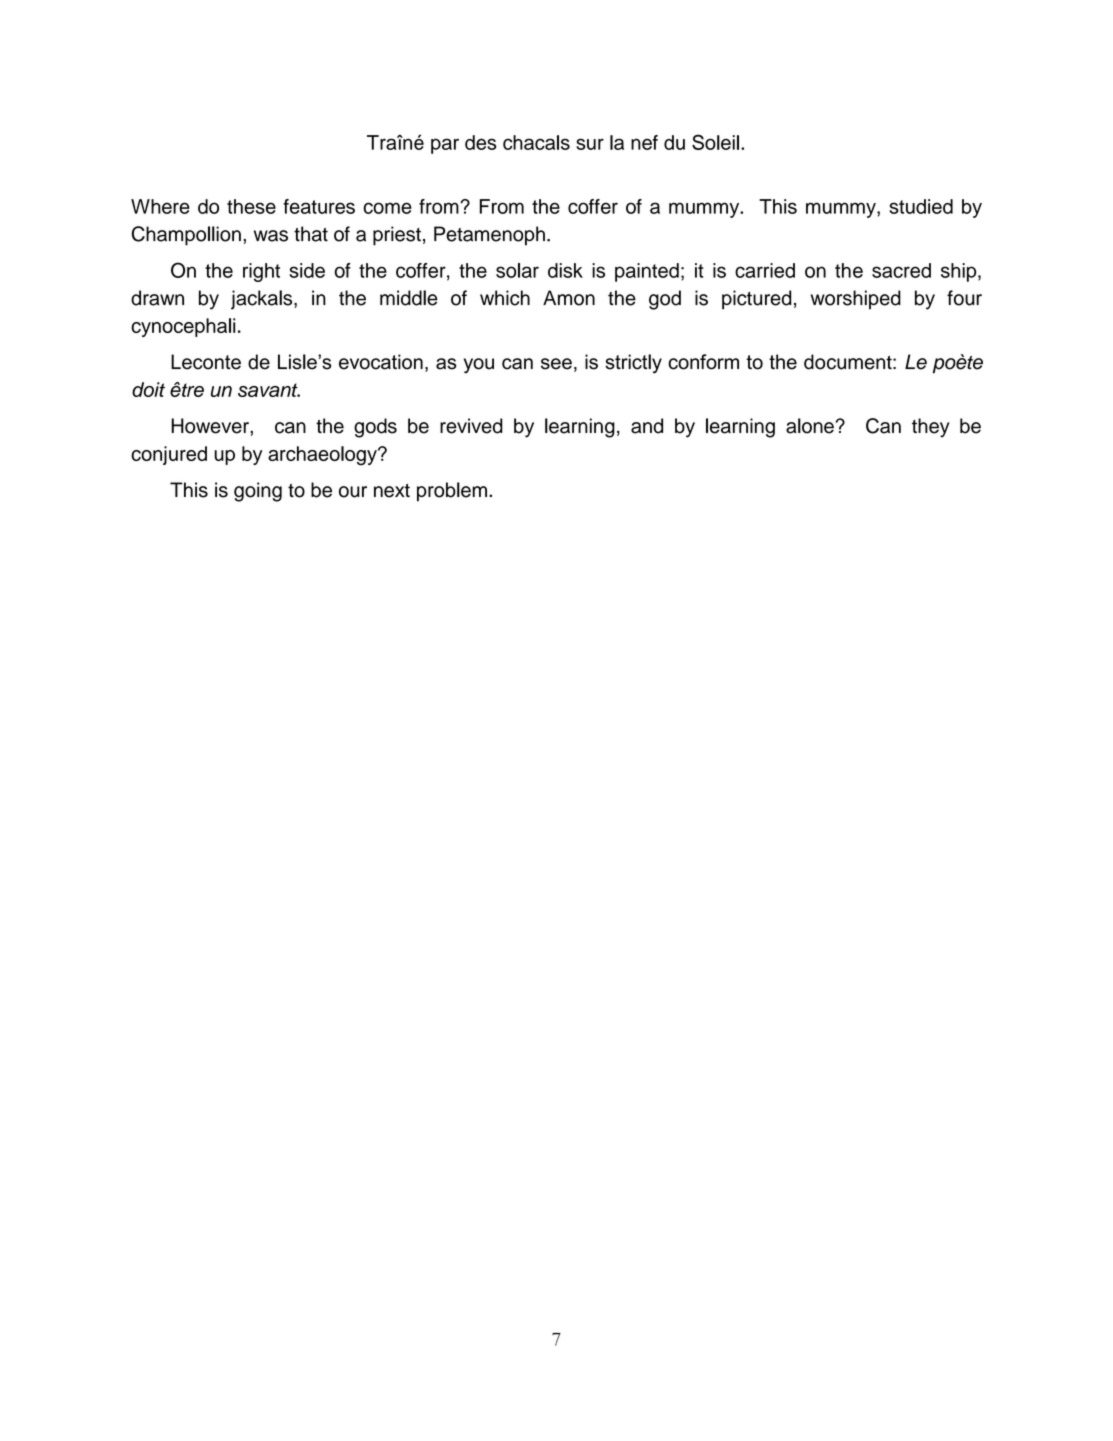  I want to click on four, so click(964, 298).
